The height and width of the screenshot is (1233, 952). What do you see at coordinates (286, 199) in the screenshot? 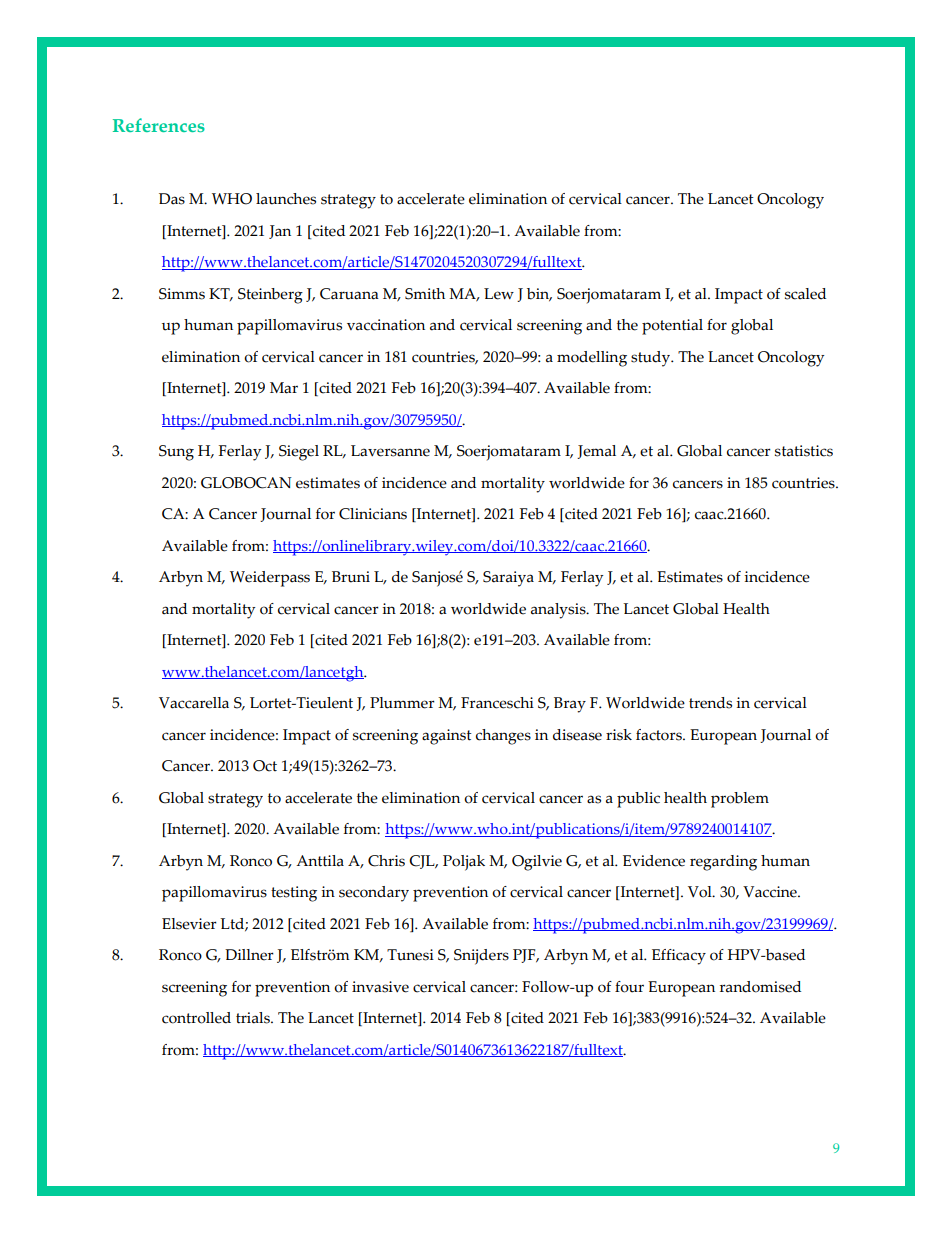
I see `launches` at bounding box center [286, 199].
